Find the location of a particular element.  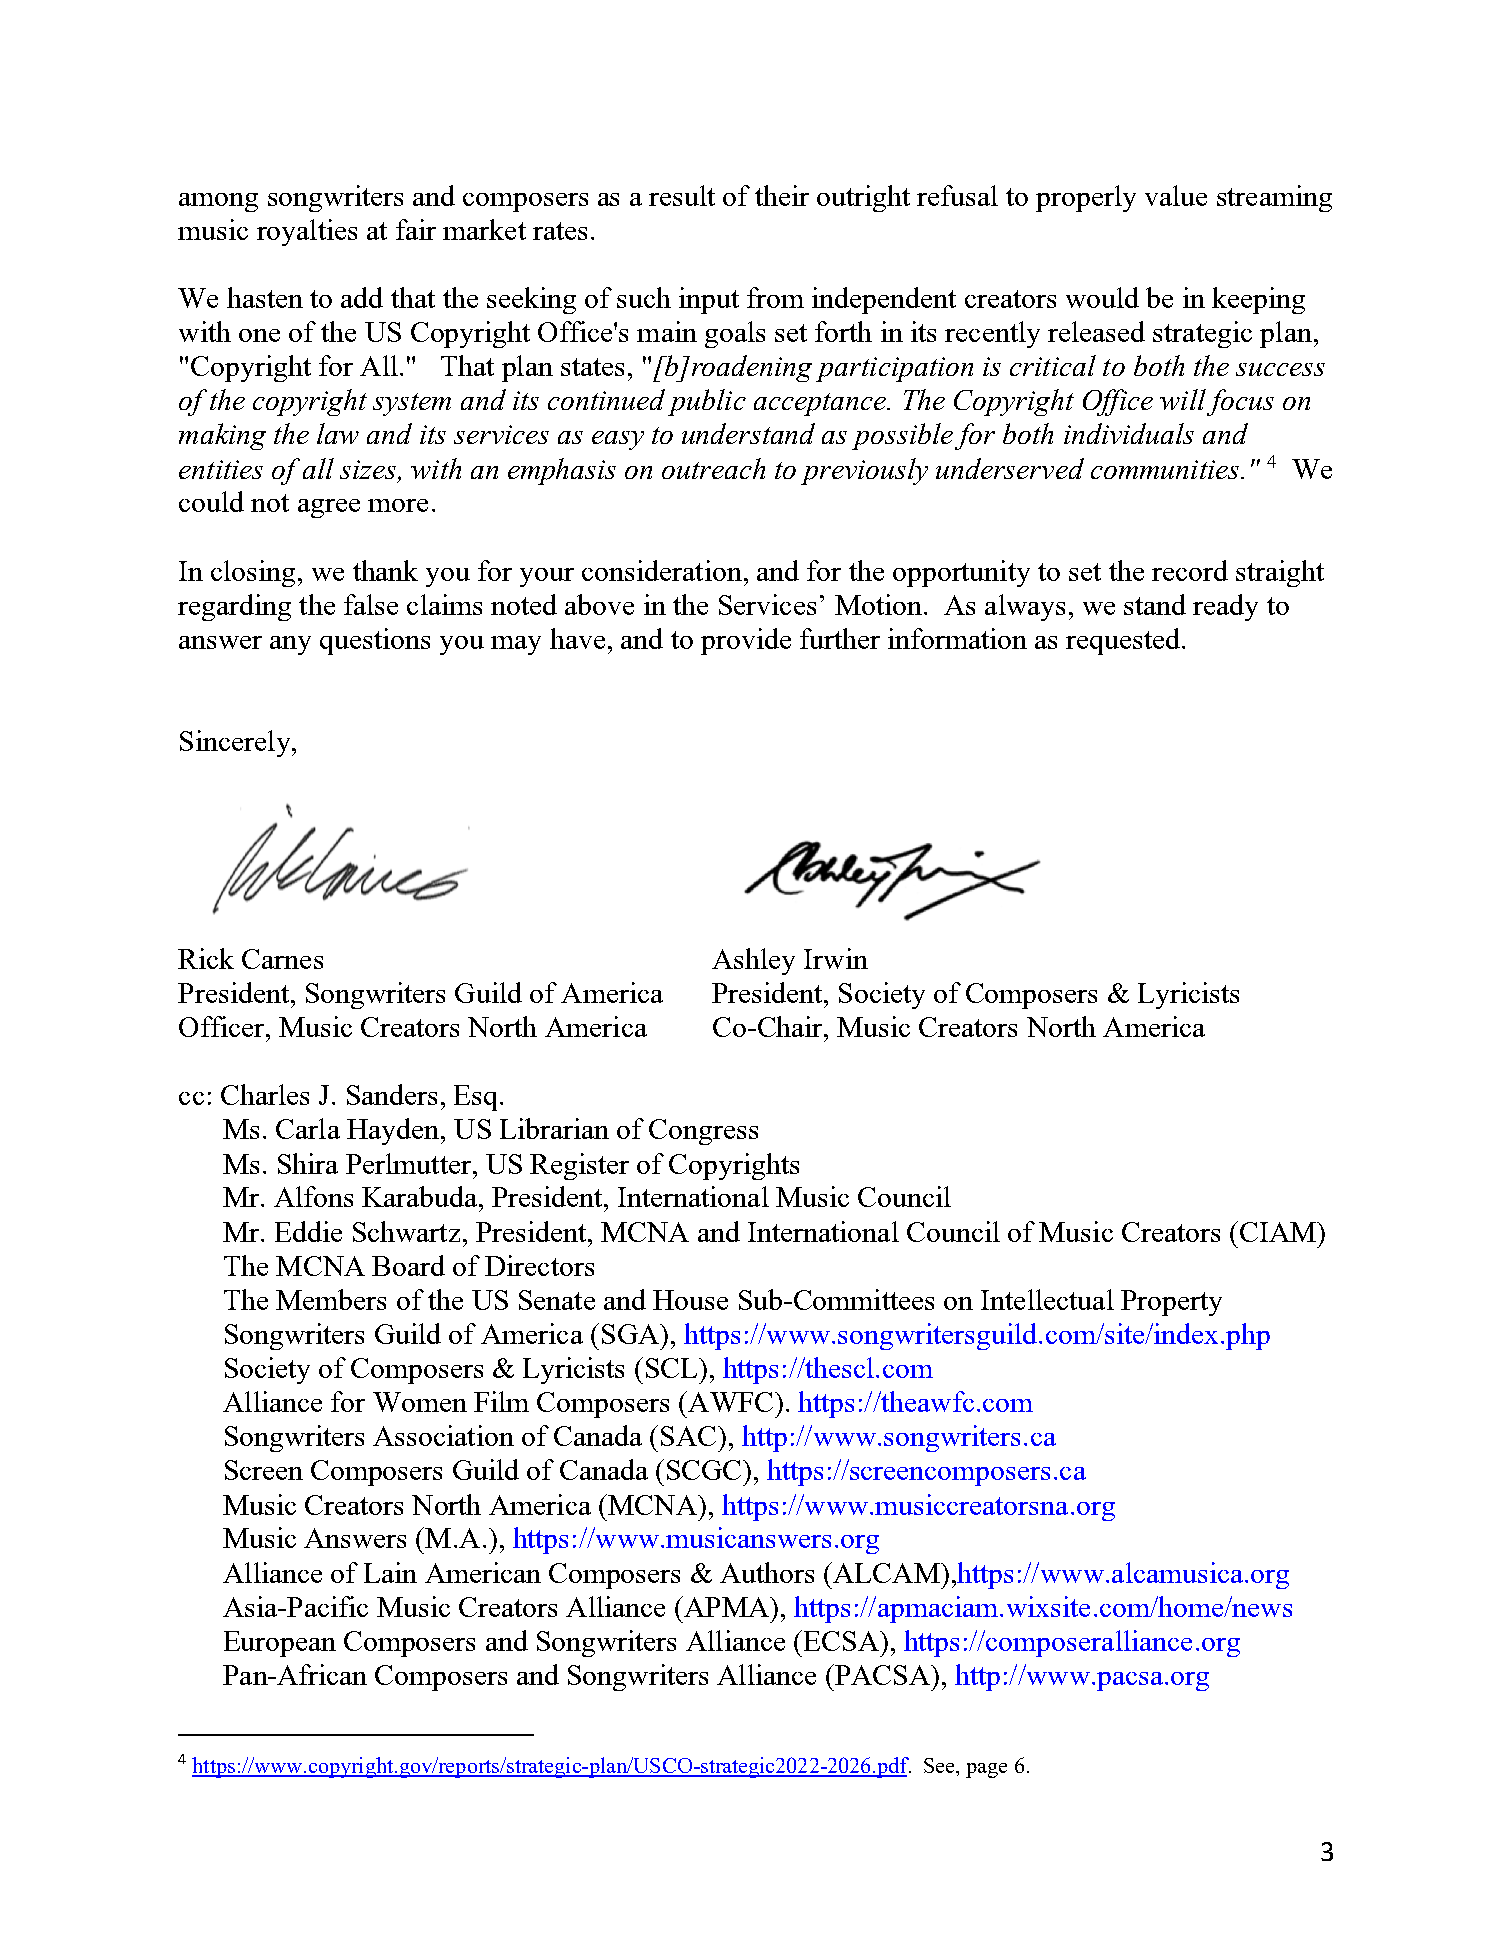

their is located at coordinates (782, 195).
